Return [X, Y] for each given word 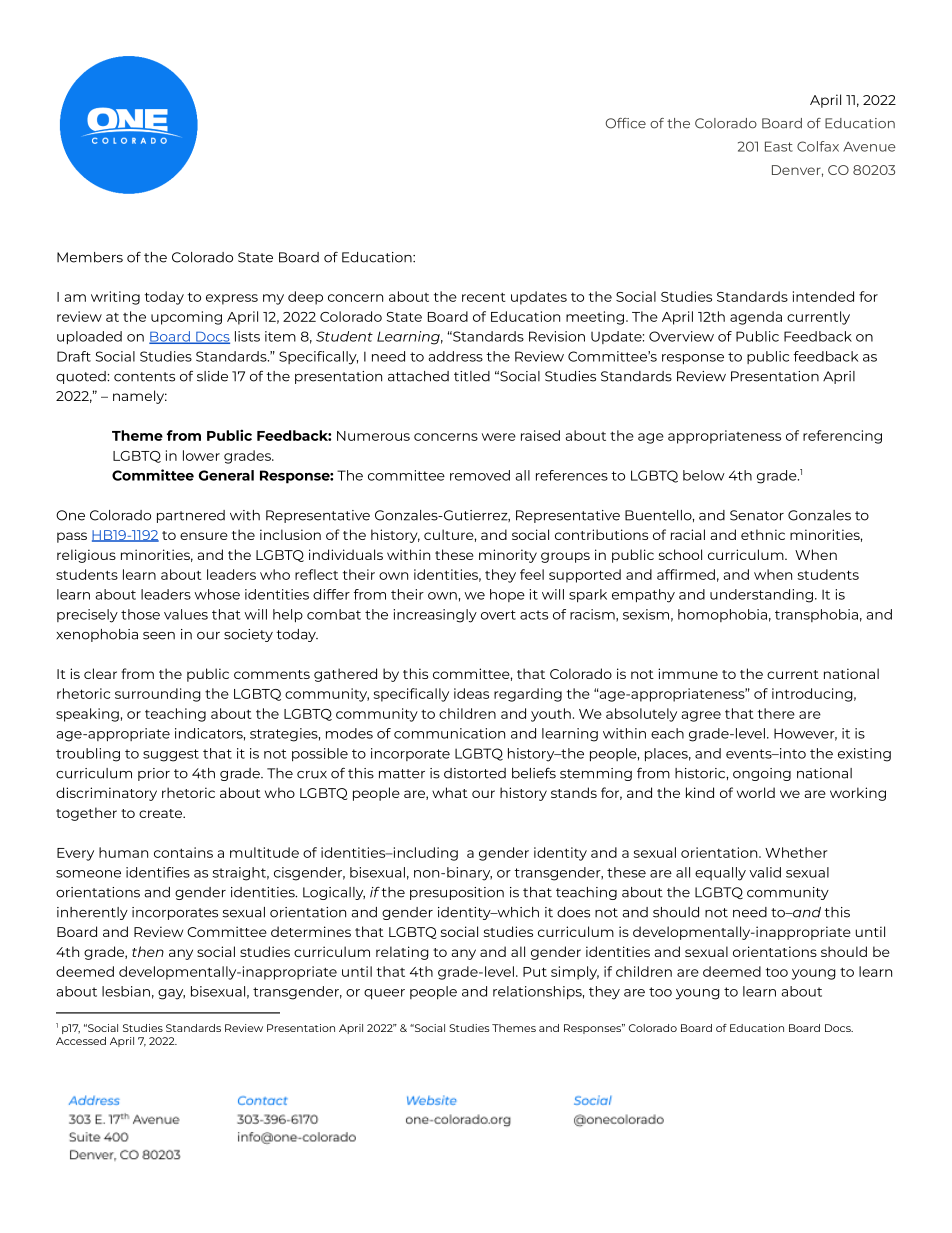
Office [625, 123]
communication [449, 733]
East [779, 146]
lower [201, 455]
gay [171, 994]
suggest [171, 755]
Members [90, 257]
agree [701, 716]
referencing [842, 437]
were [499, 437]
